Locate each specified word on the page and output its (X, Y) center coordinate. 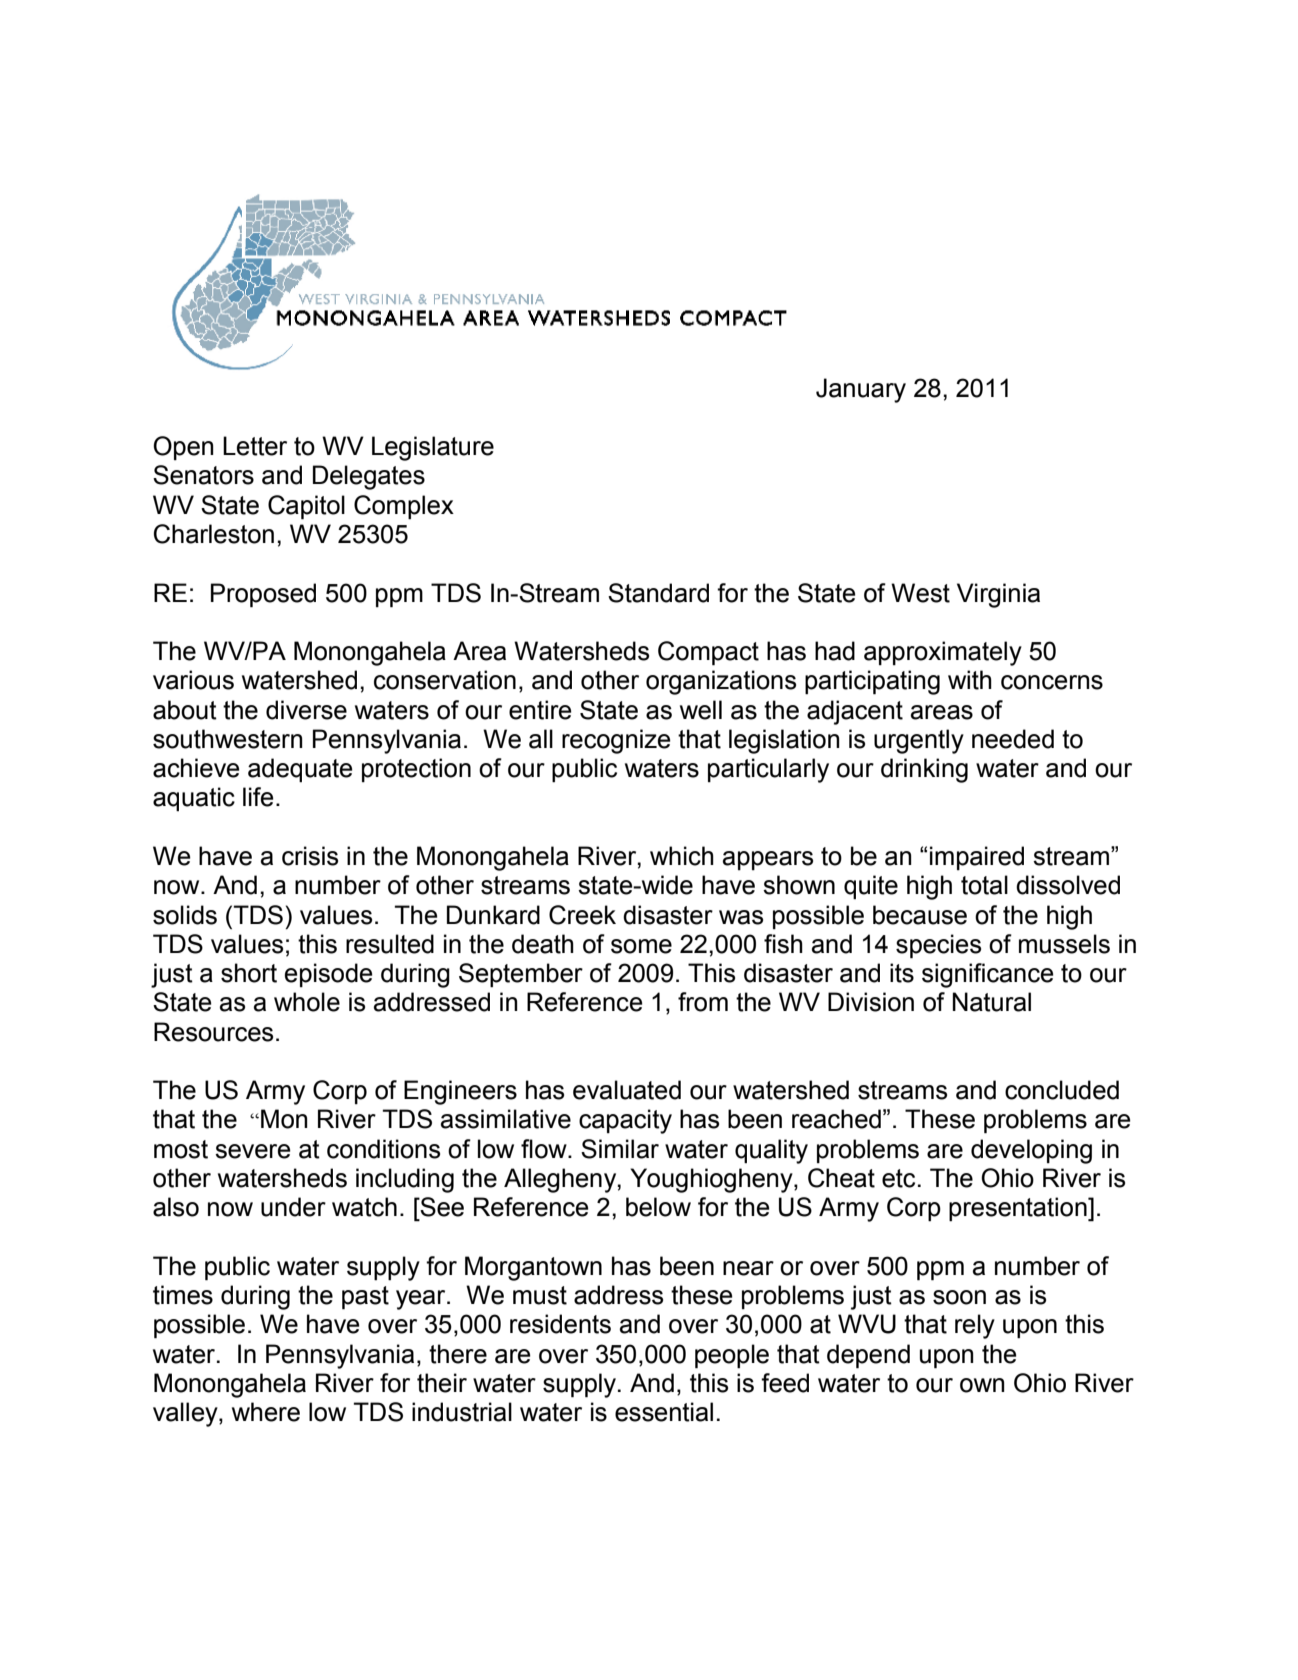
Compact (708, 653)
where (266, 1412)
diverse (306, 710)
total (984, 885)
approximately (943, 653)
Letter (255, 446)
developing (1031, 1151)
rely (975, 1326)
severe (253, 1151)
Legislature (433, 448)
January (861, 390)
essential (664, 1412)
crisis (310, 856)
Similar (620, 1149)
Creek (582, 915)
